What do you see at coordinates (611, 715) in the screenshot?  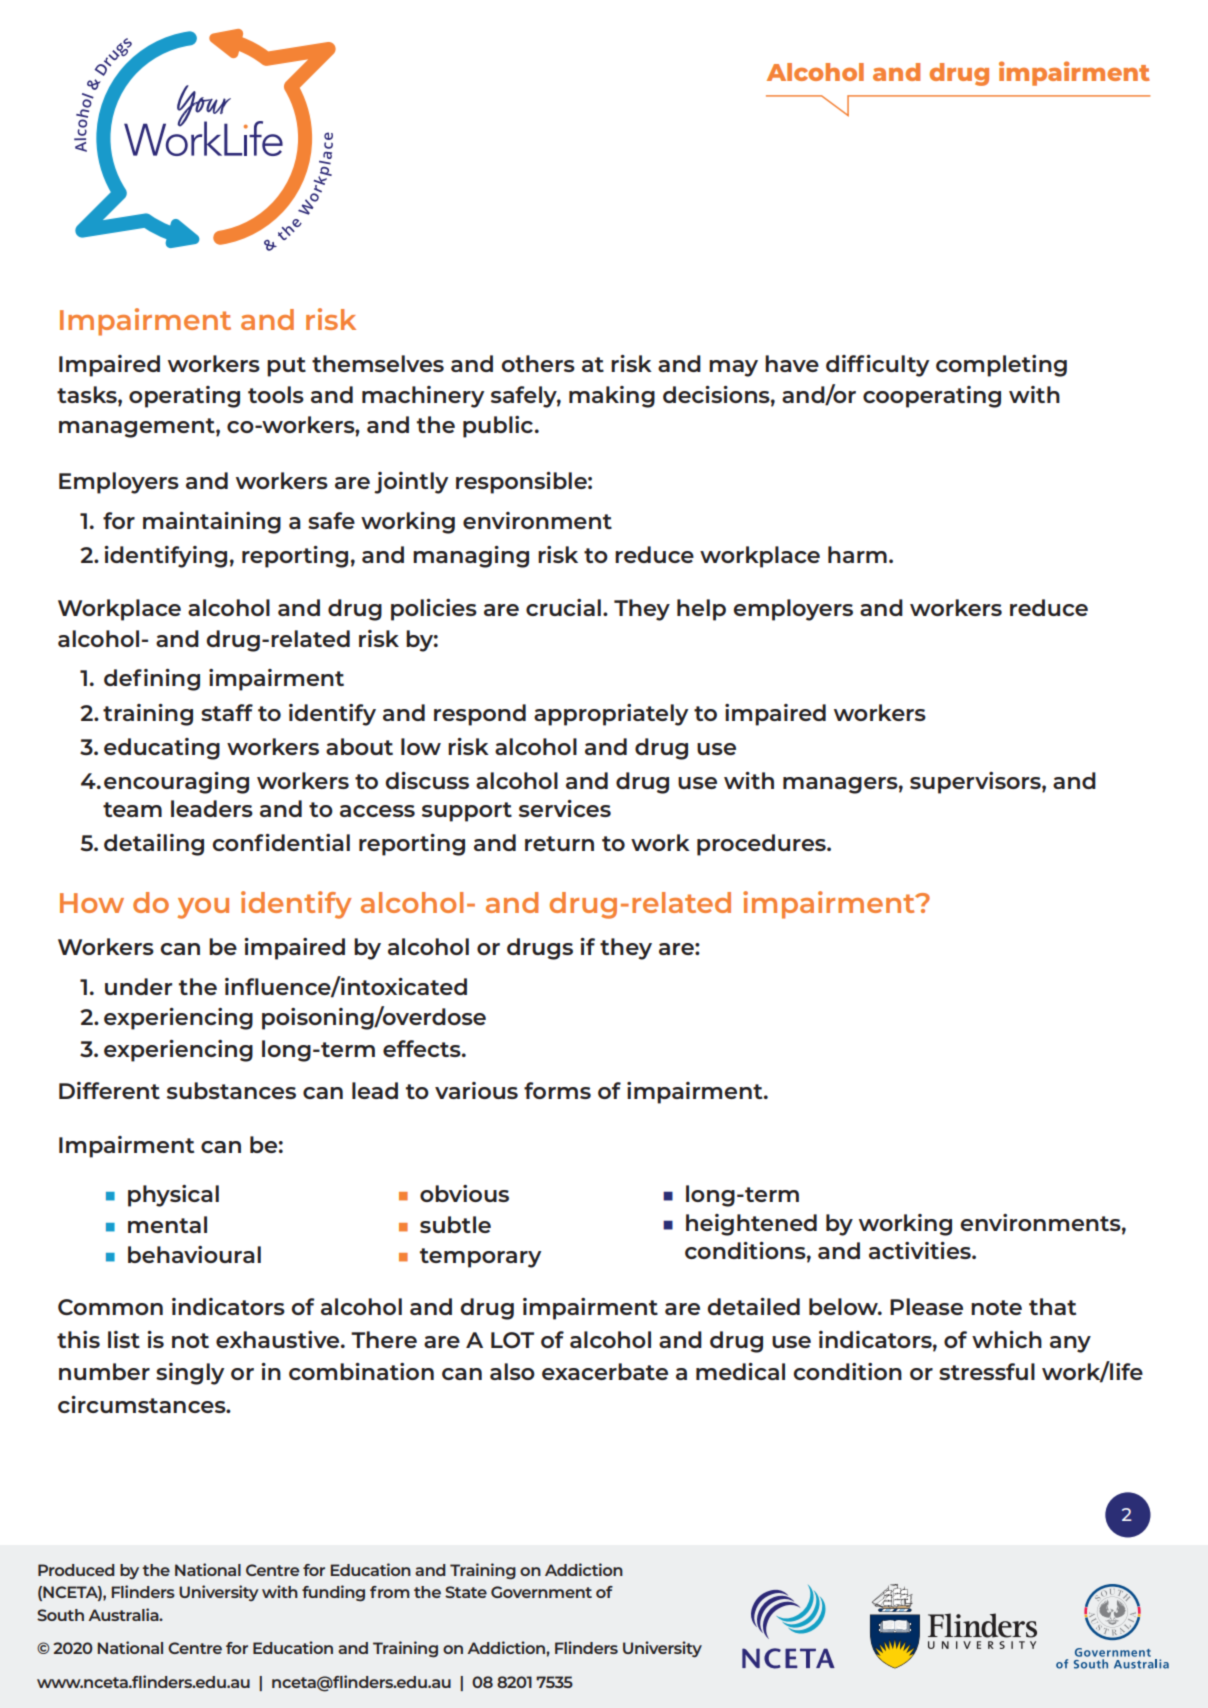 I see `appropriately` at bounding box center [611, 715].
